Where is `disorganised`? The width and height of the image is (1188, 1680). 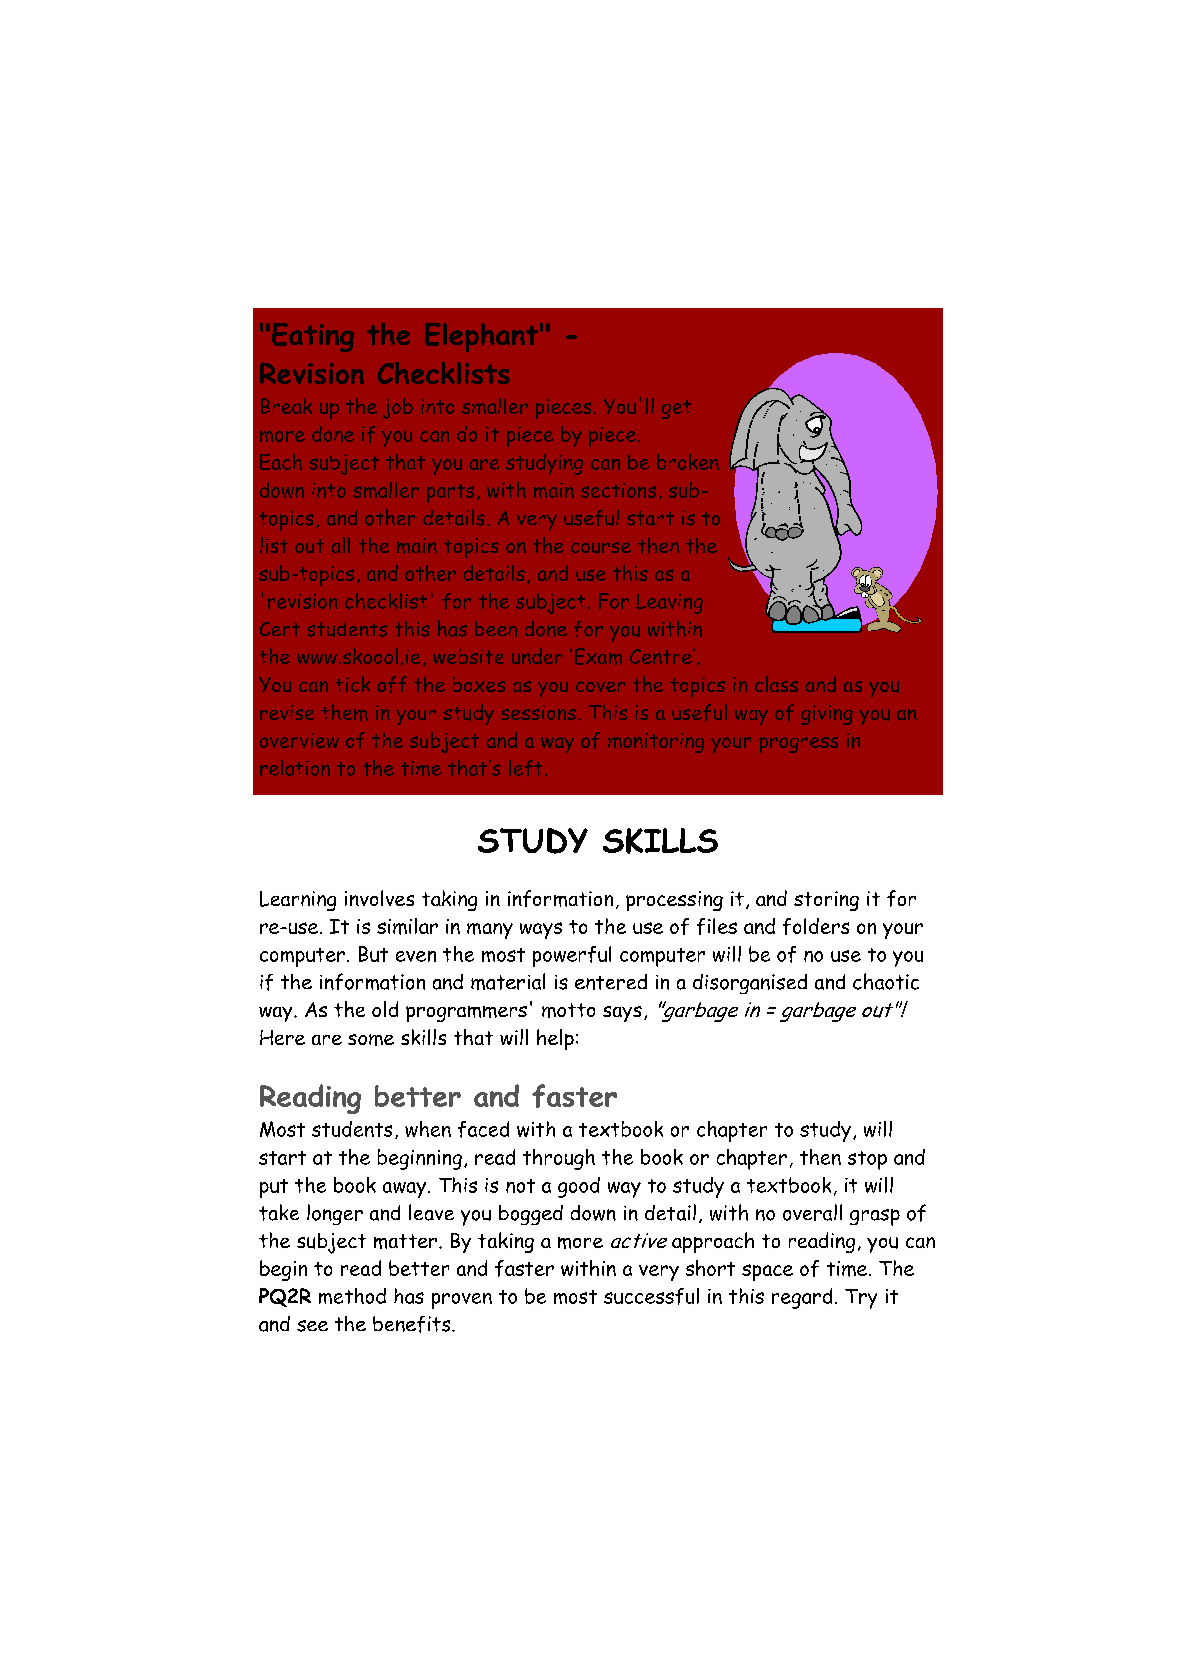
disorganised is located at coordinates (750, 984).
